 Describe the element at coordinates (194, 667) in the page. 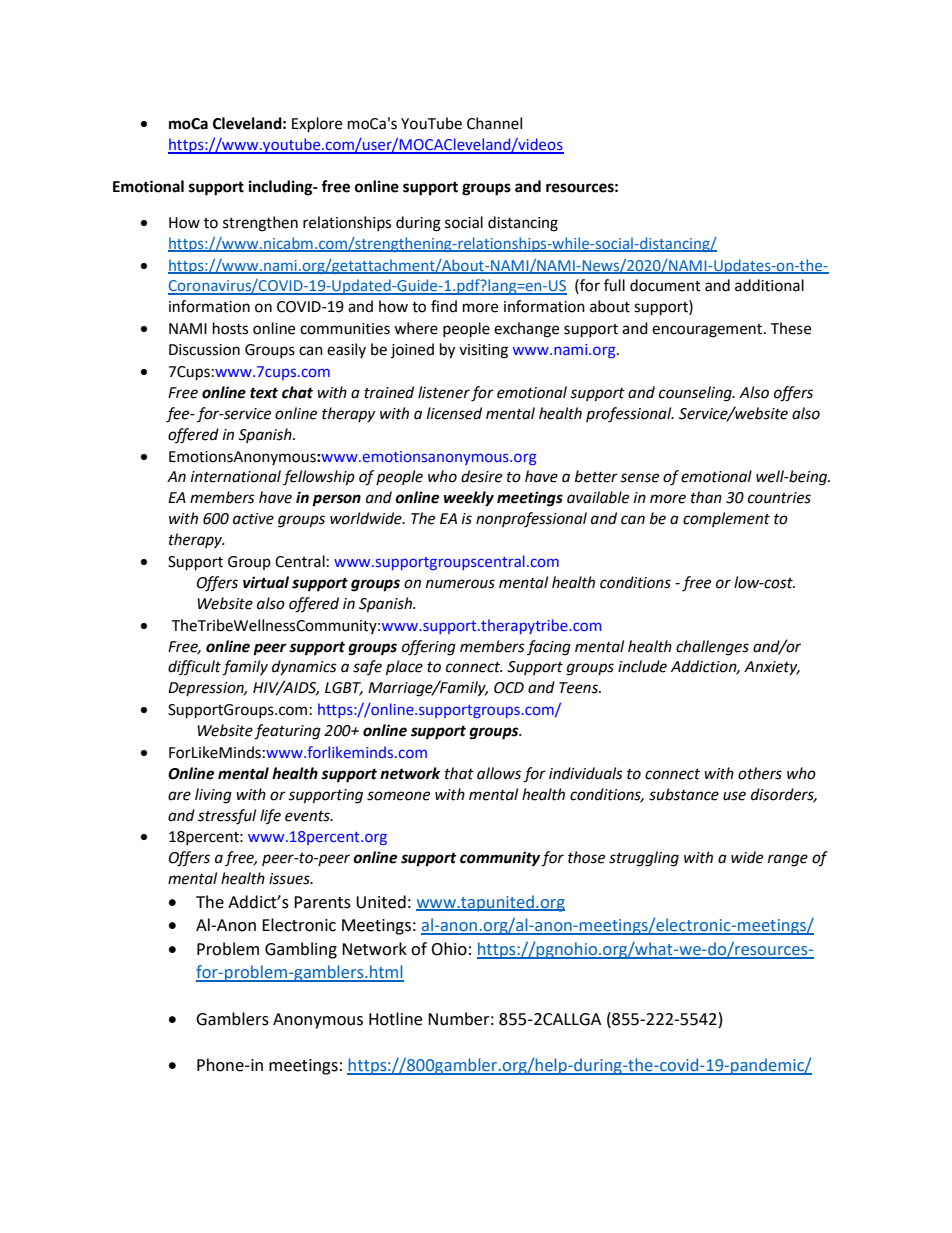

I see `difficult` at that location.
